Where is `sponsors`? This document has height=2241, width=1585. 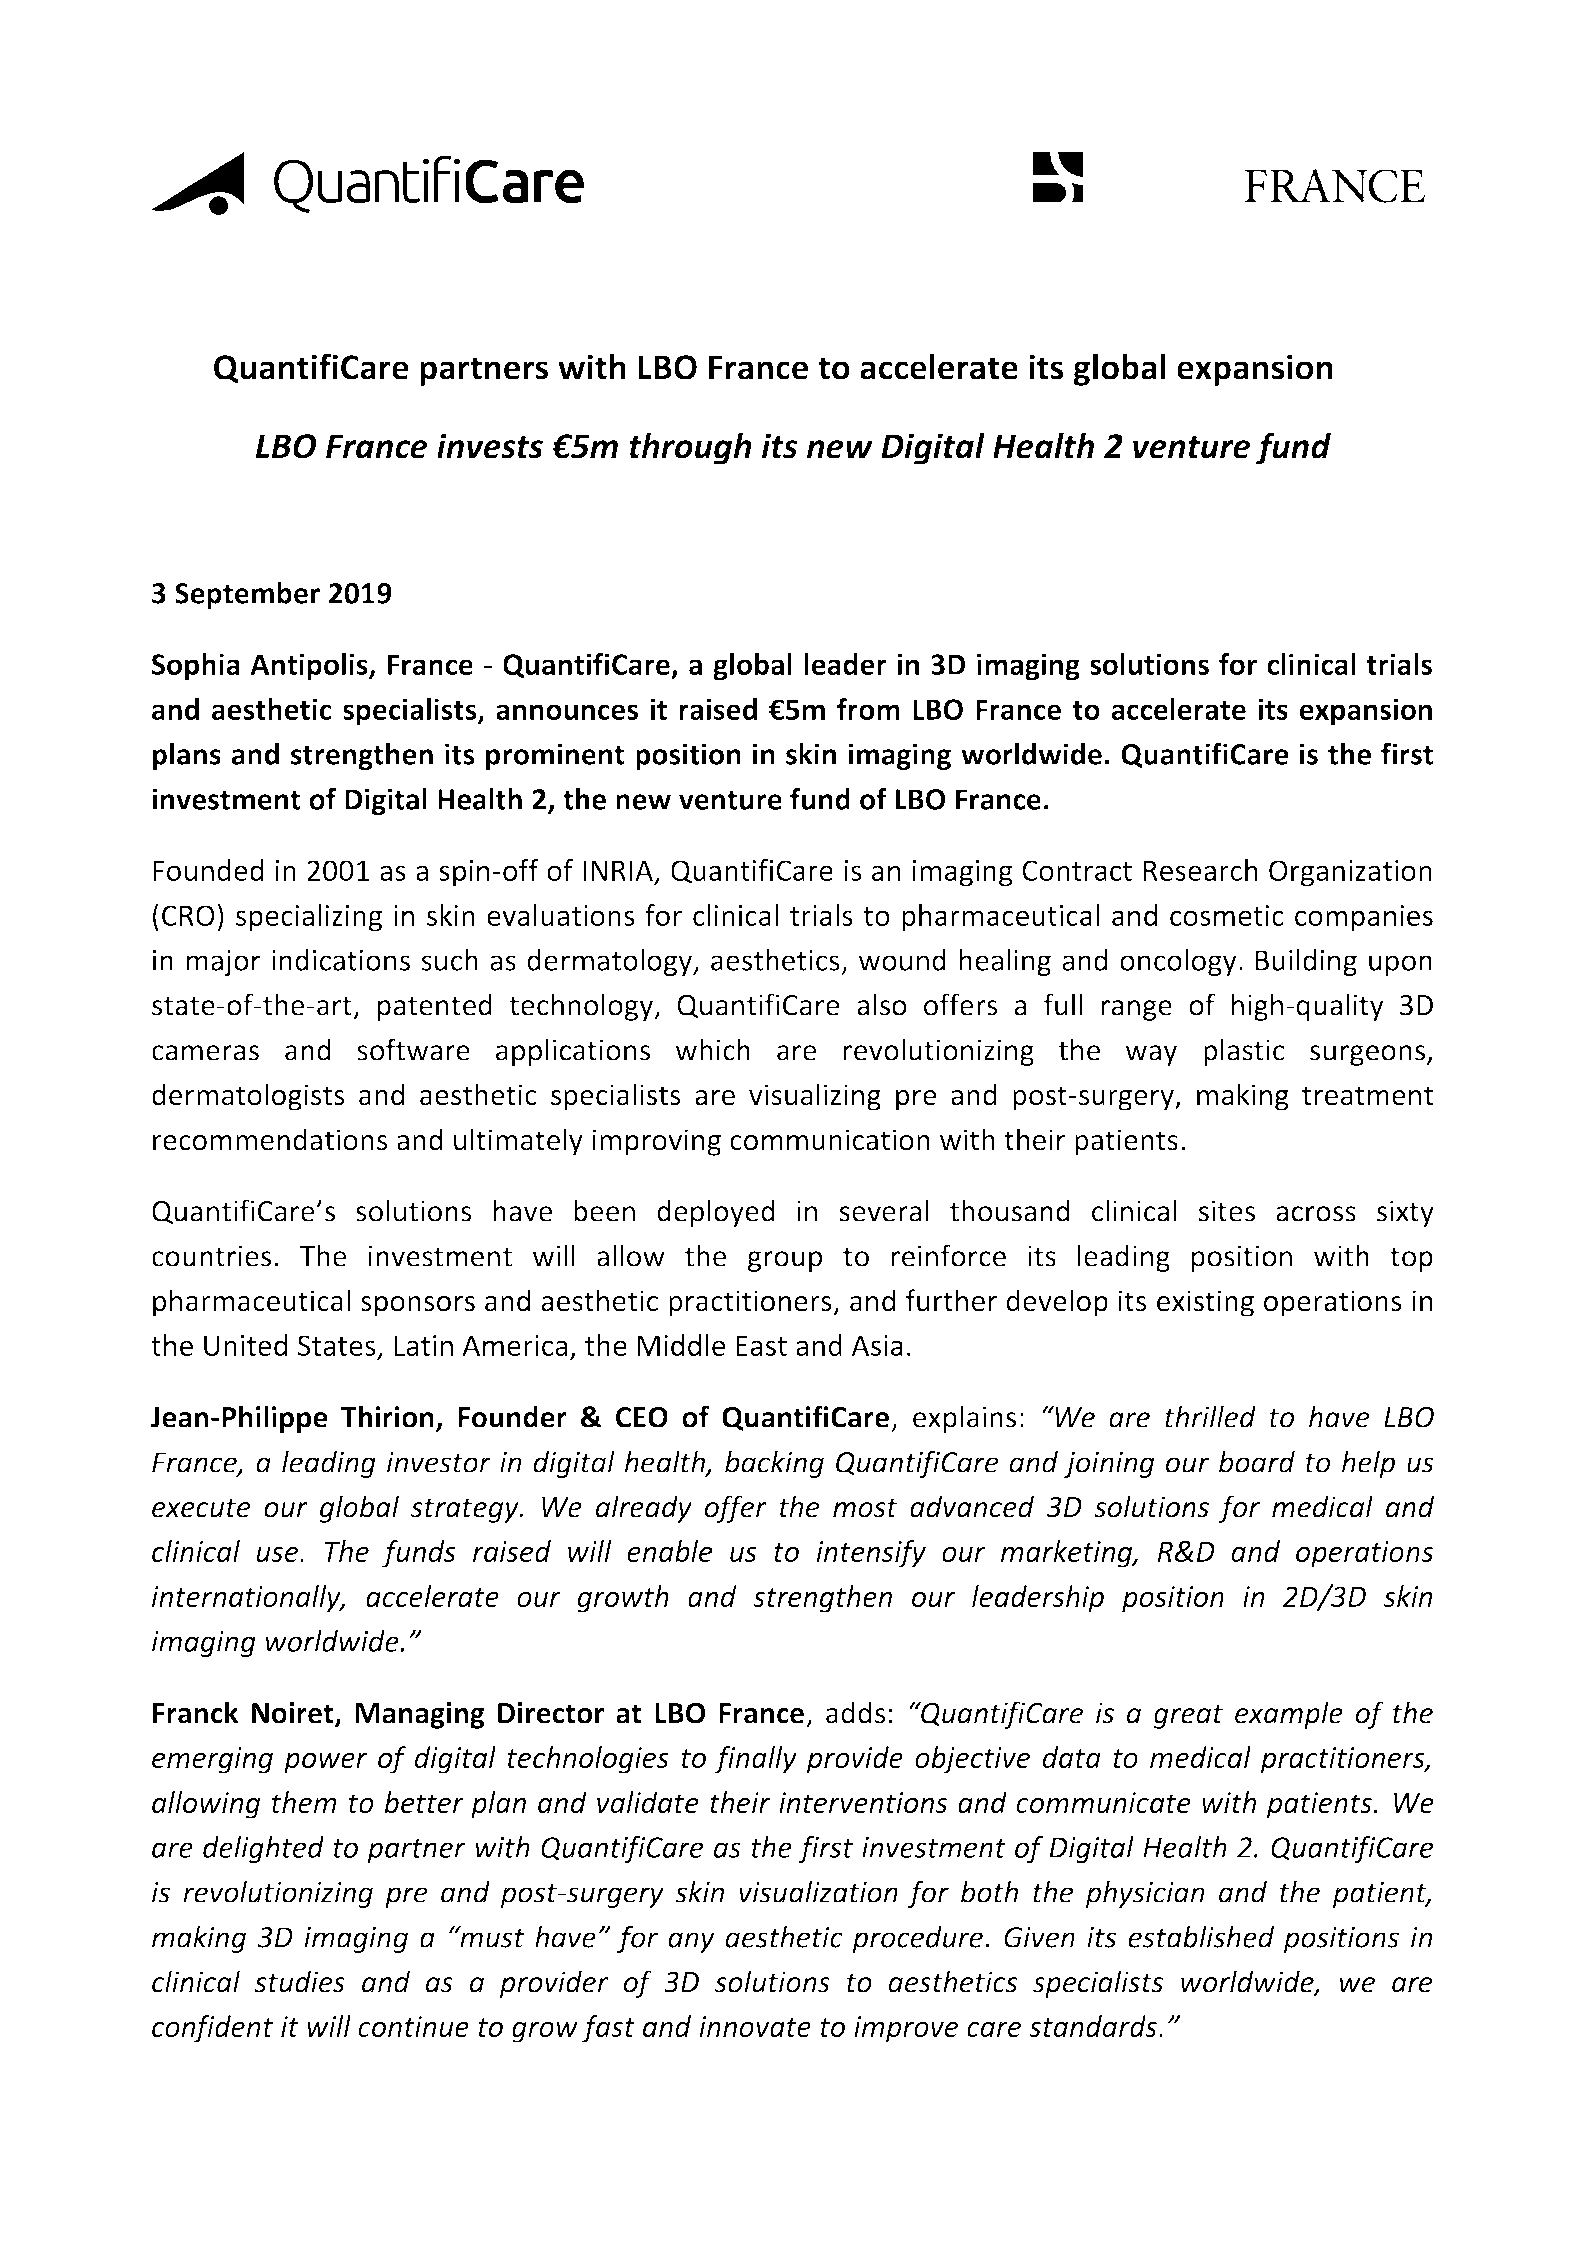 sponsors is located at coordinates (418, 1306).
